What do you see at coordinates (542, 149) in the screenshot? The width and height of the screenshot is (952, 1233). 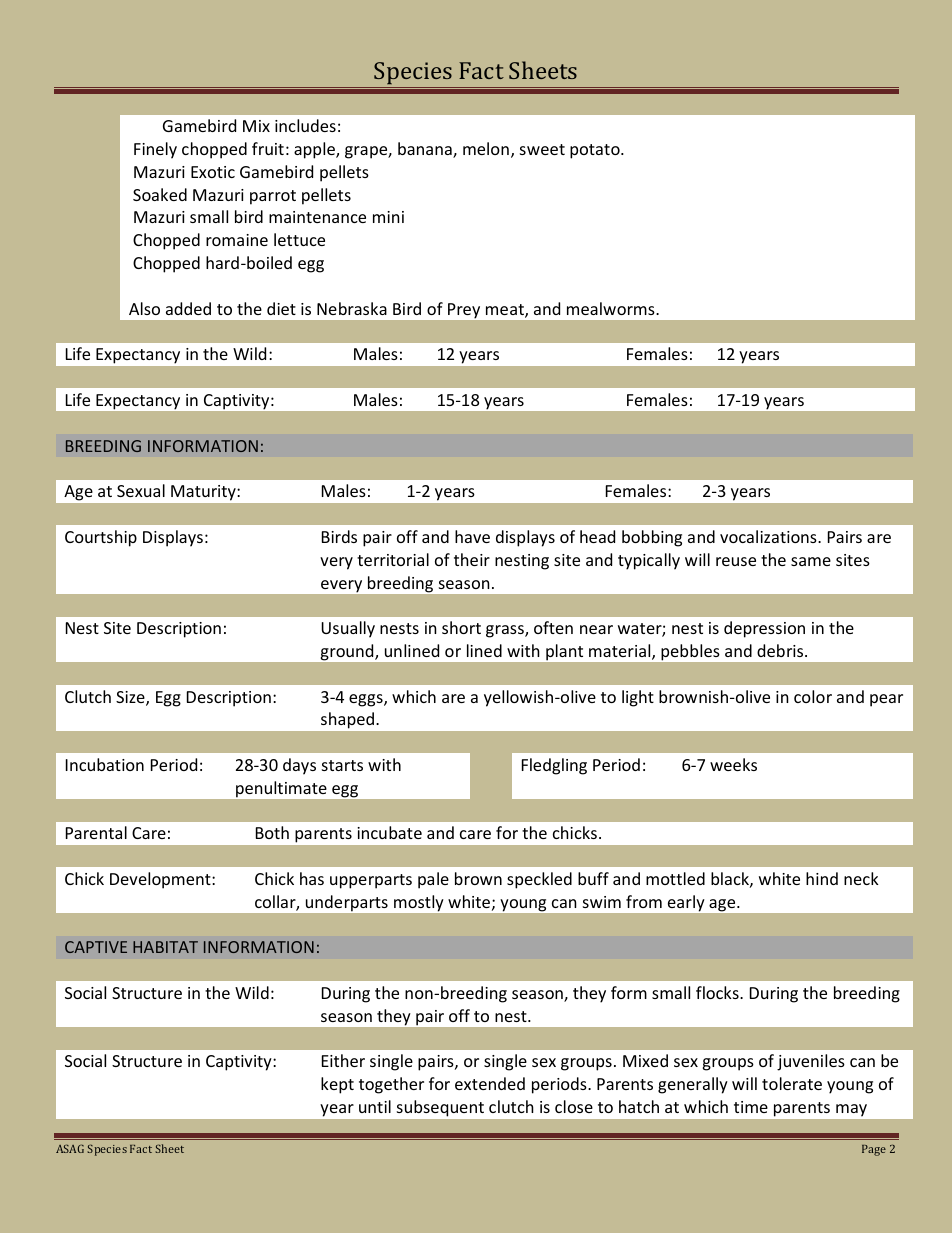 I see `sweet` at bounding box center [542, 149].
